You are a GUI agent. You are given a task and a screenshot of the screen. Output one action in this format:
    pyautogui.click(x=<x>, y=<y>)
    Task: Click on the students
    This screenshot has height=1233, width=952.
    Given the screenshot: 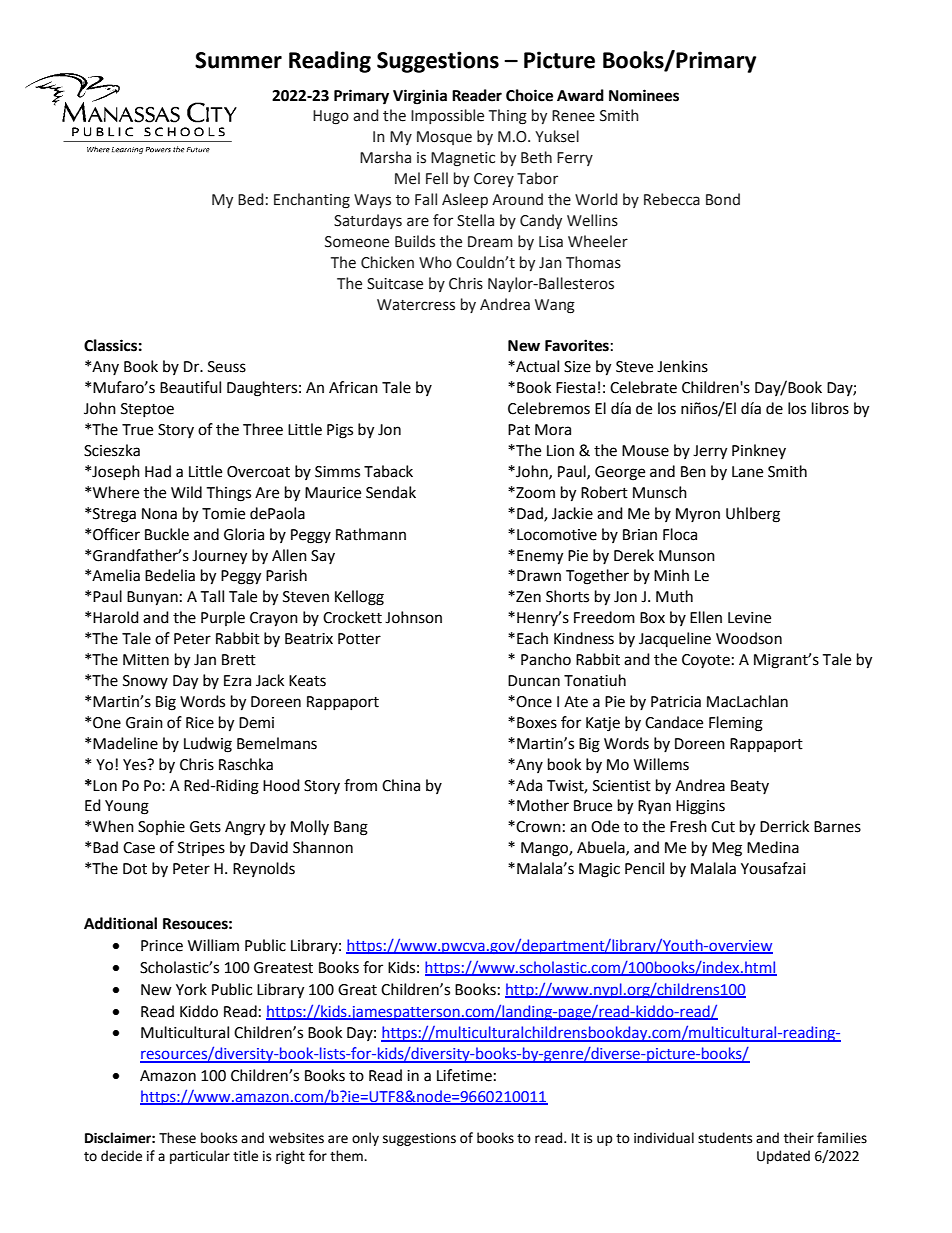 What is the action you would take?
    pyautogui.click(x=725, y=1138)
